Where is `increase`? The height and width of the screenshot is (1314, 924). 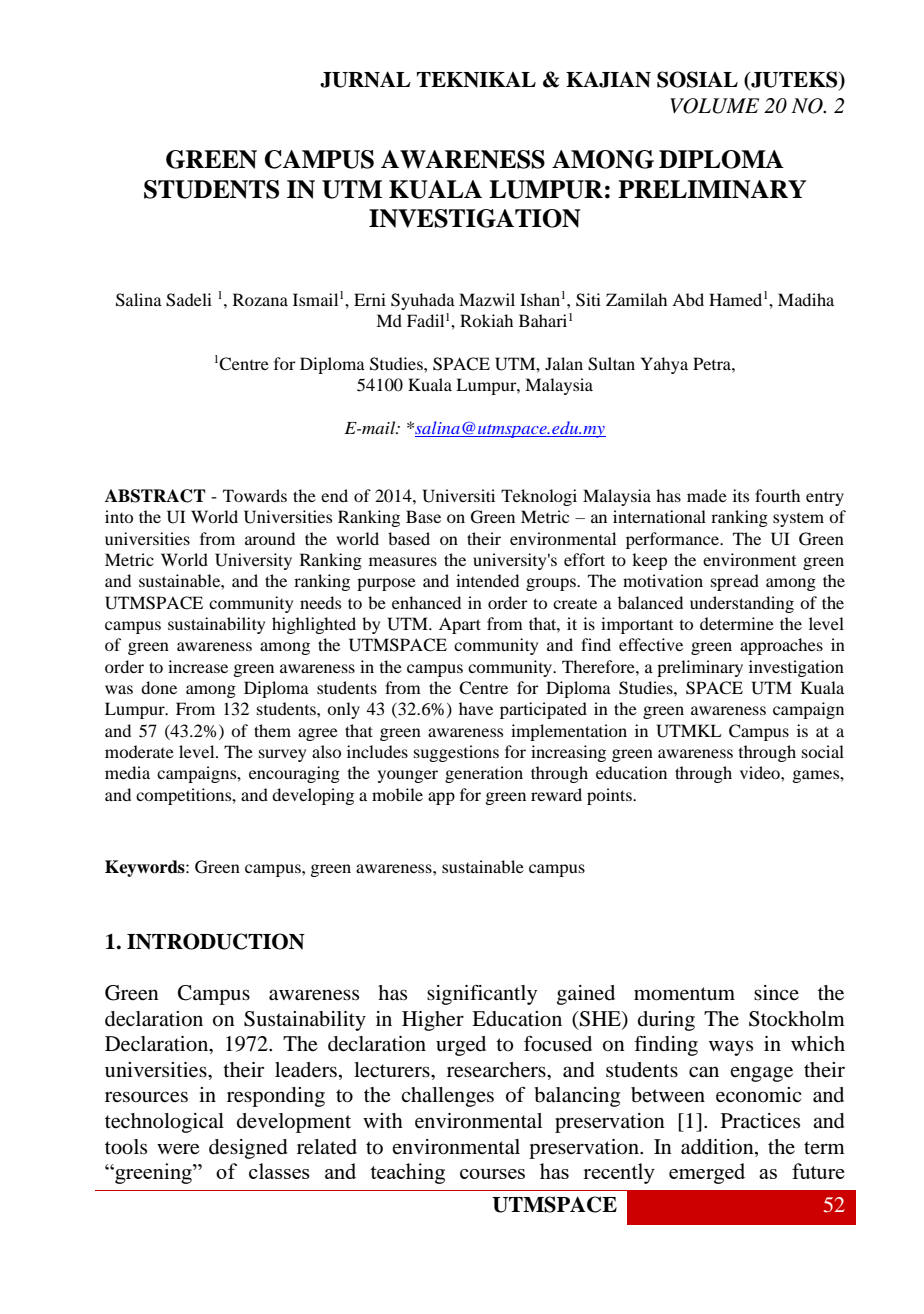
increase is located at coordinates (198, 666).
